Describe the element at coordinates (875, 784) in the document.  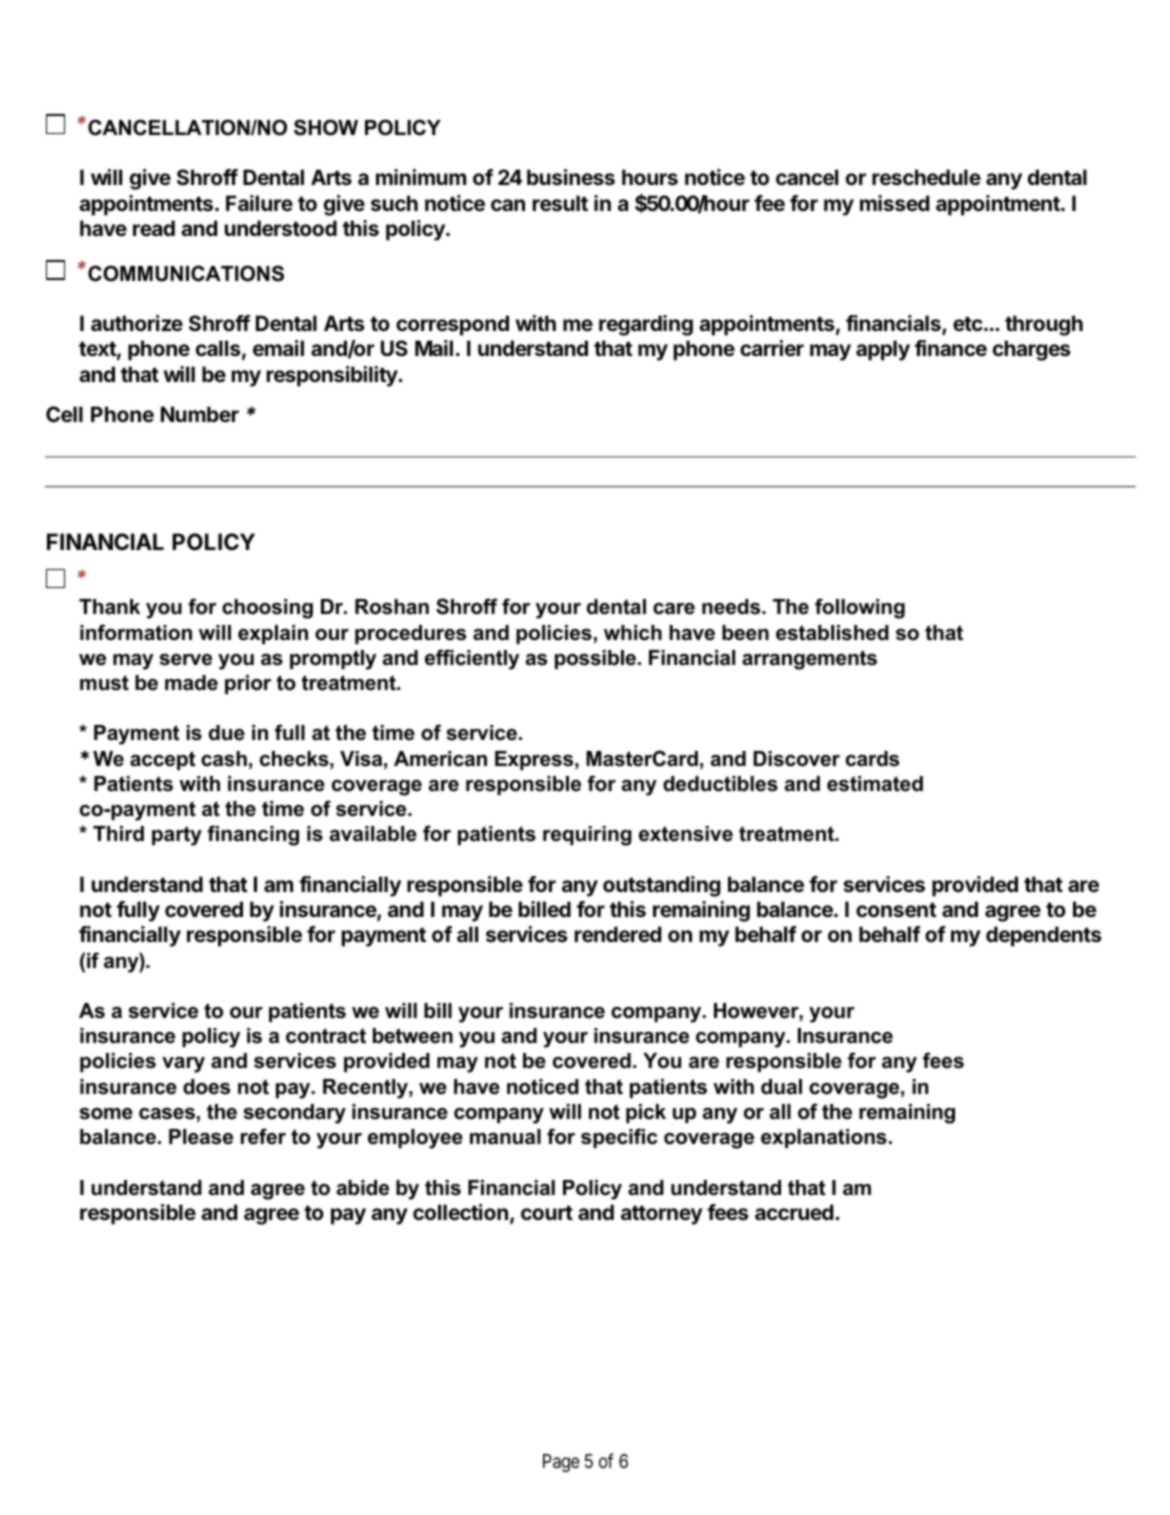
I see `estimated` at that location.
